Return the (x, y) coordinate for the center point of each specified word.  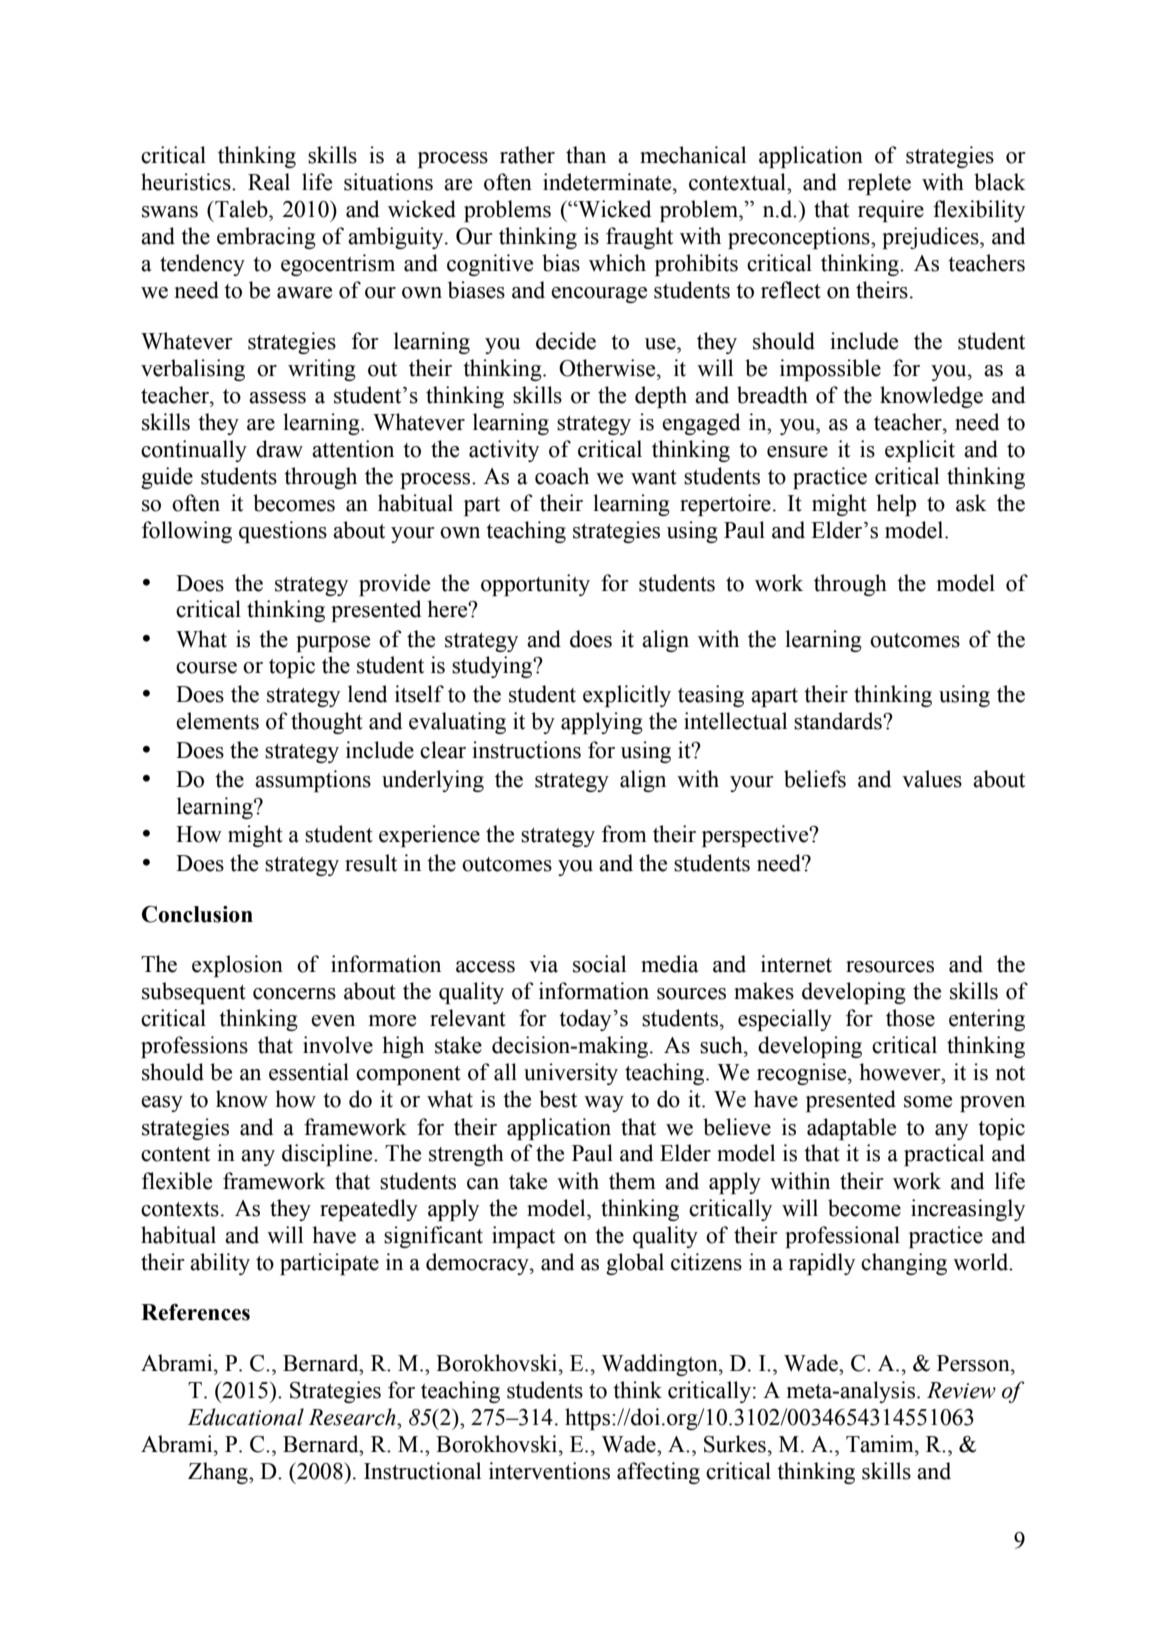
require (891, 211)
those (910, 1018)
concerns (294, 994)
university (571, 1074)
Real (269, 182)
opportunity (535, 585)
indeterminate (608, 182)
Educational (245, 1417)
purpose (333, 644)
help (896, 505)
